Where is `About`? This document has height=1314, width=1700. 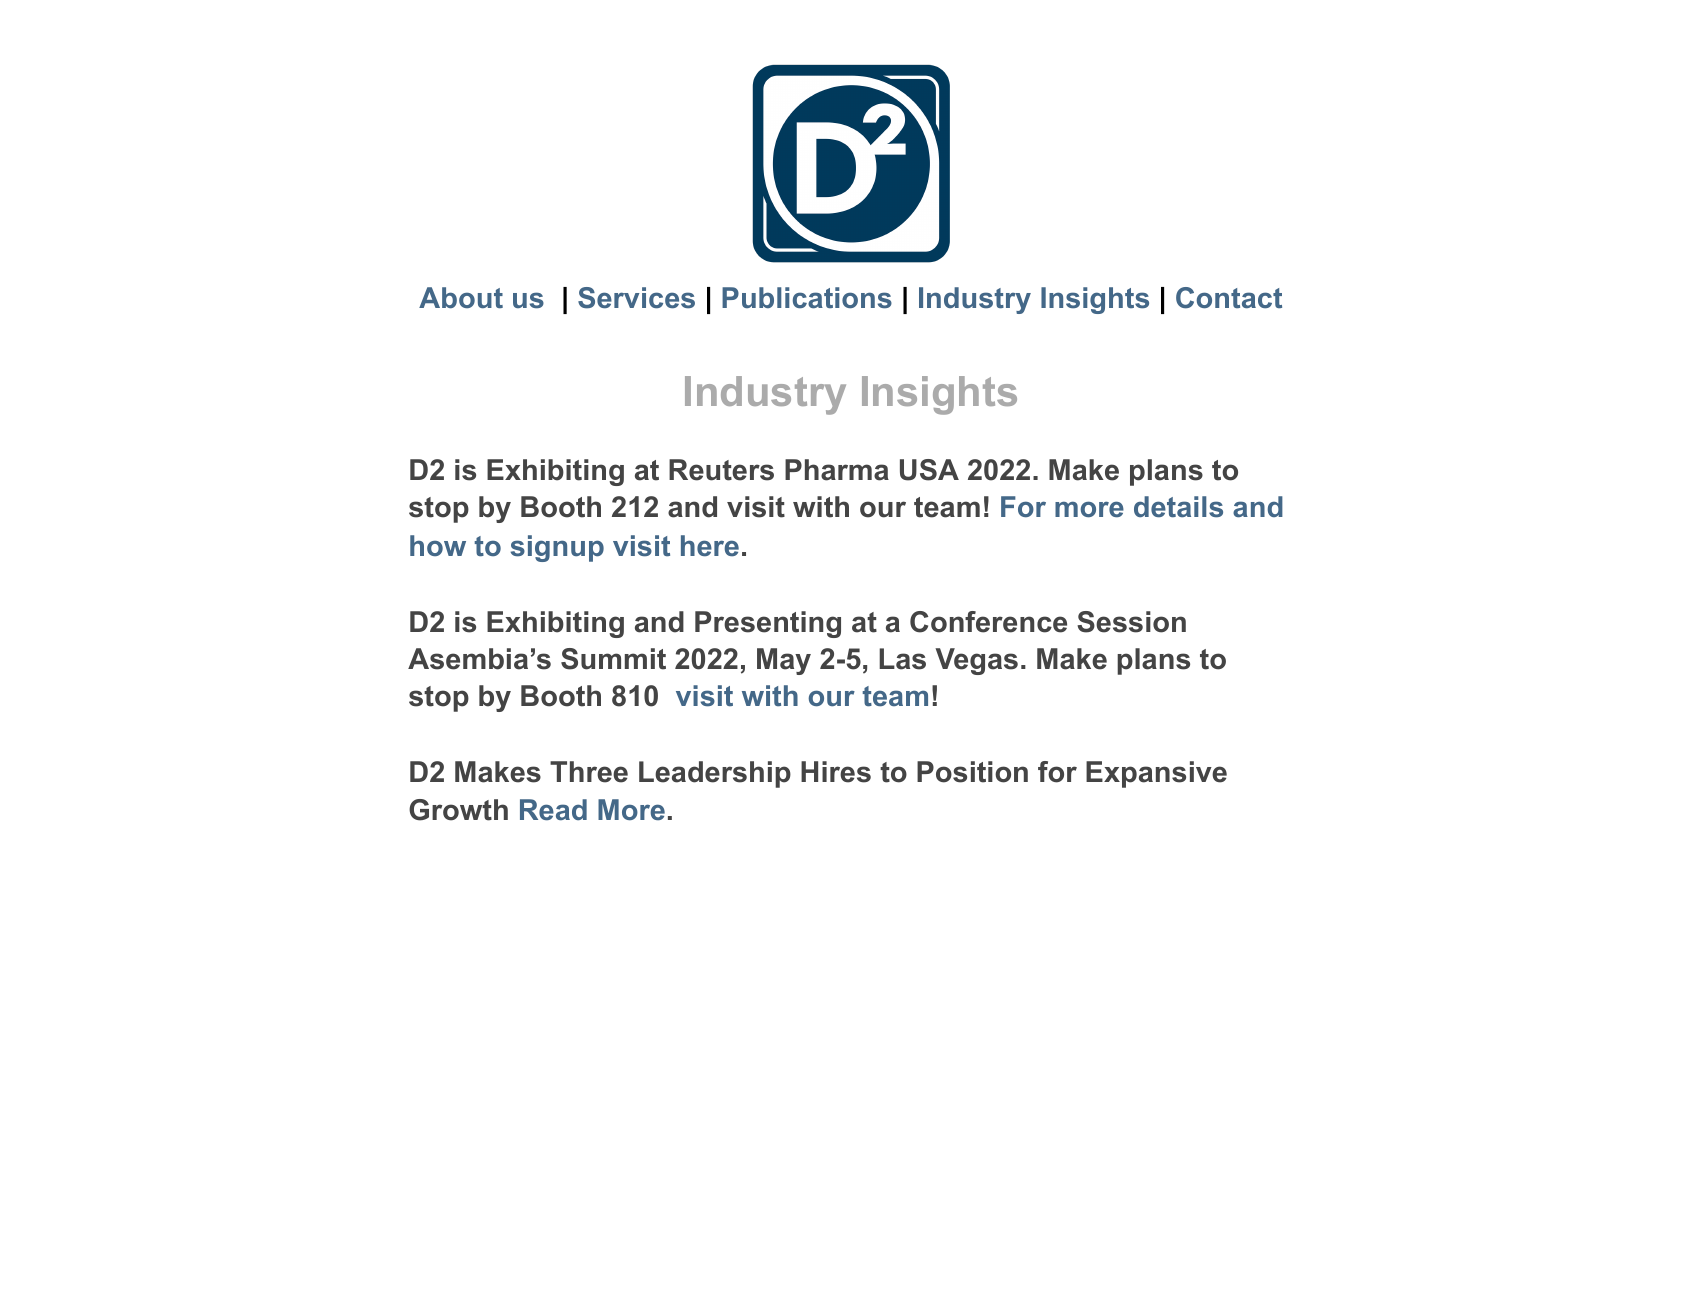 About is located at coordinates (461, 298).
